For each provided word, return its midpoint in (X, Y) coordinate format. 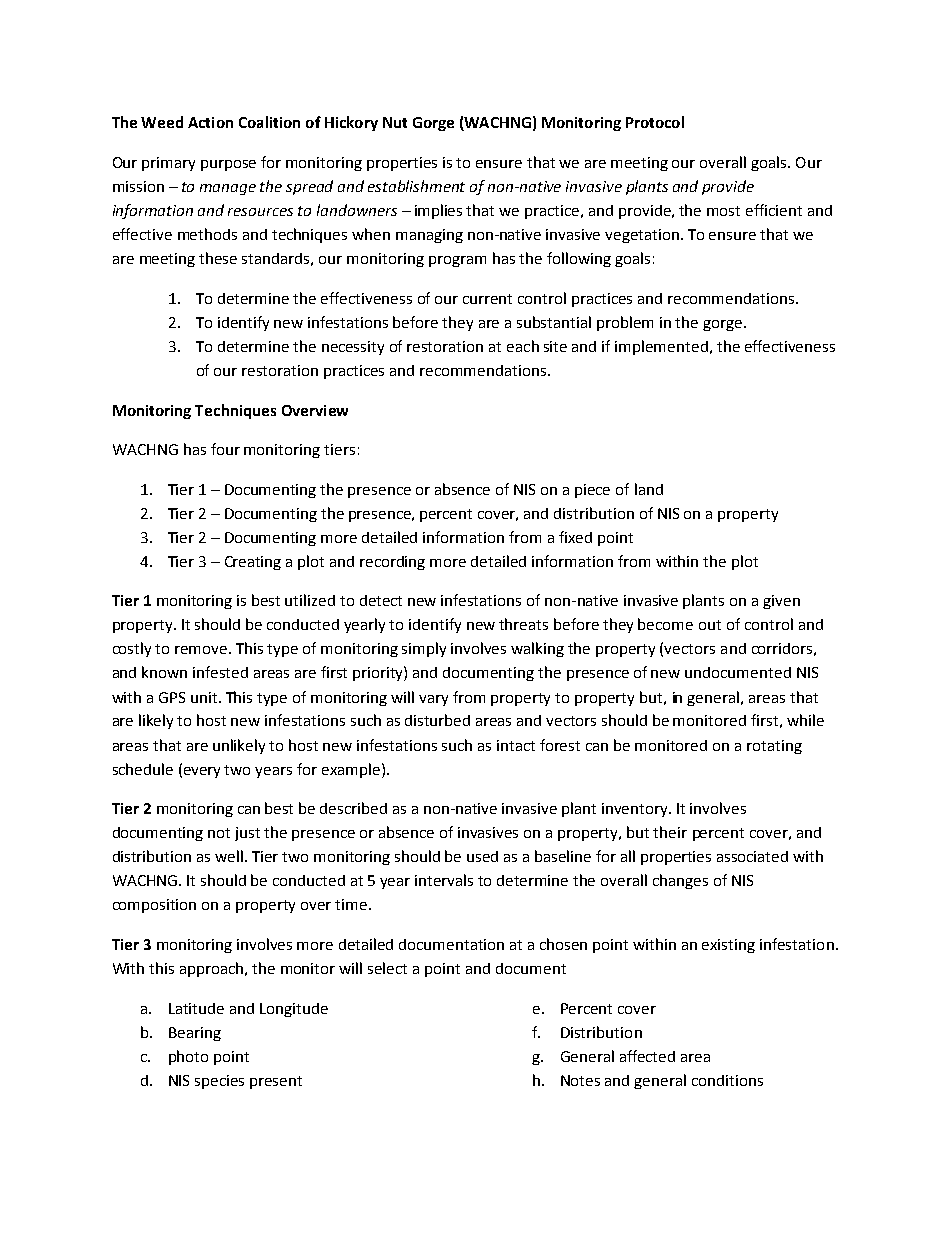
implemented (661, 347)
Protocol (655, 122)
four (225, 449)
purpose (228, 165)
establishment (416, 186)
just (247, 834)
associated (752, 856)
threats (523, 624)
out (710, 625)
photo (188, 1057)
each (523, 346)
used (482, 856)
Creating (253, 563)
